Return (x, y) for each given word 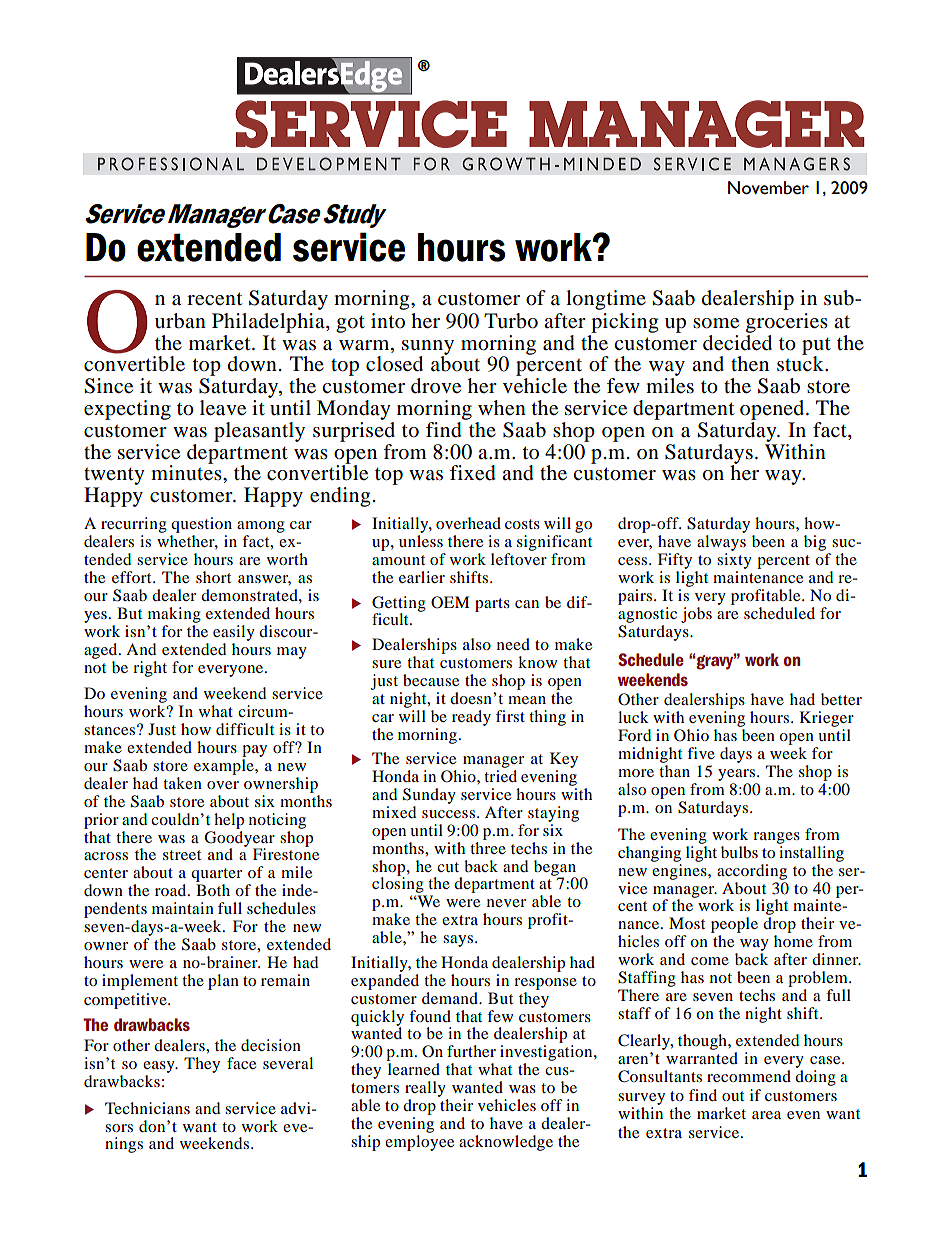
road (172, 890)
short (213, 577)
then (750, 364)
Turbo (511, 321)
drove (436, 386)
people (734, 926)
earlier (422, 577)
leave (223, 408)
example (225, 767)
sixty (734, 561)
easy (160, 1067)
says (459, 941)
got (350, 324)
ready (471, 718)
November (768, 188)
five (701, 753)
